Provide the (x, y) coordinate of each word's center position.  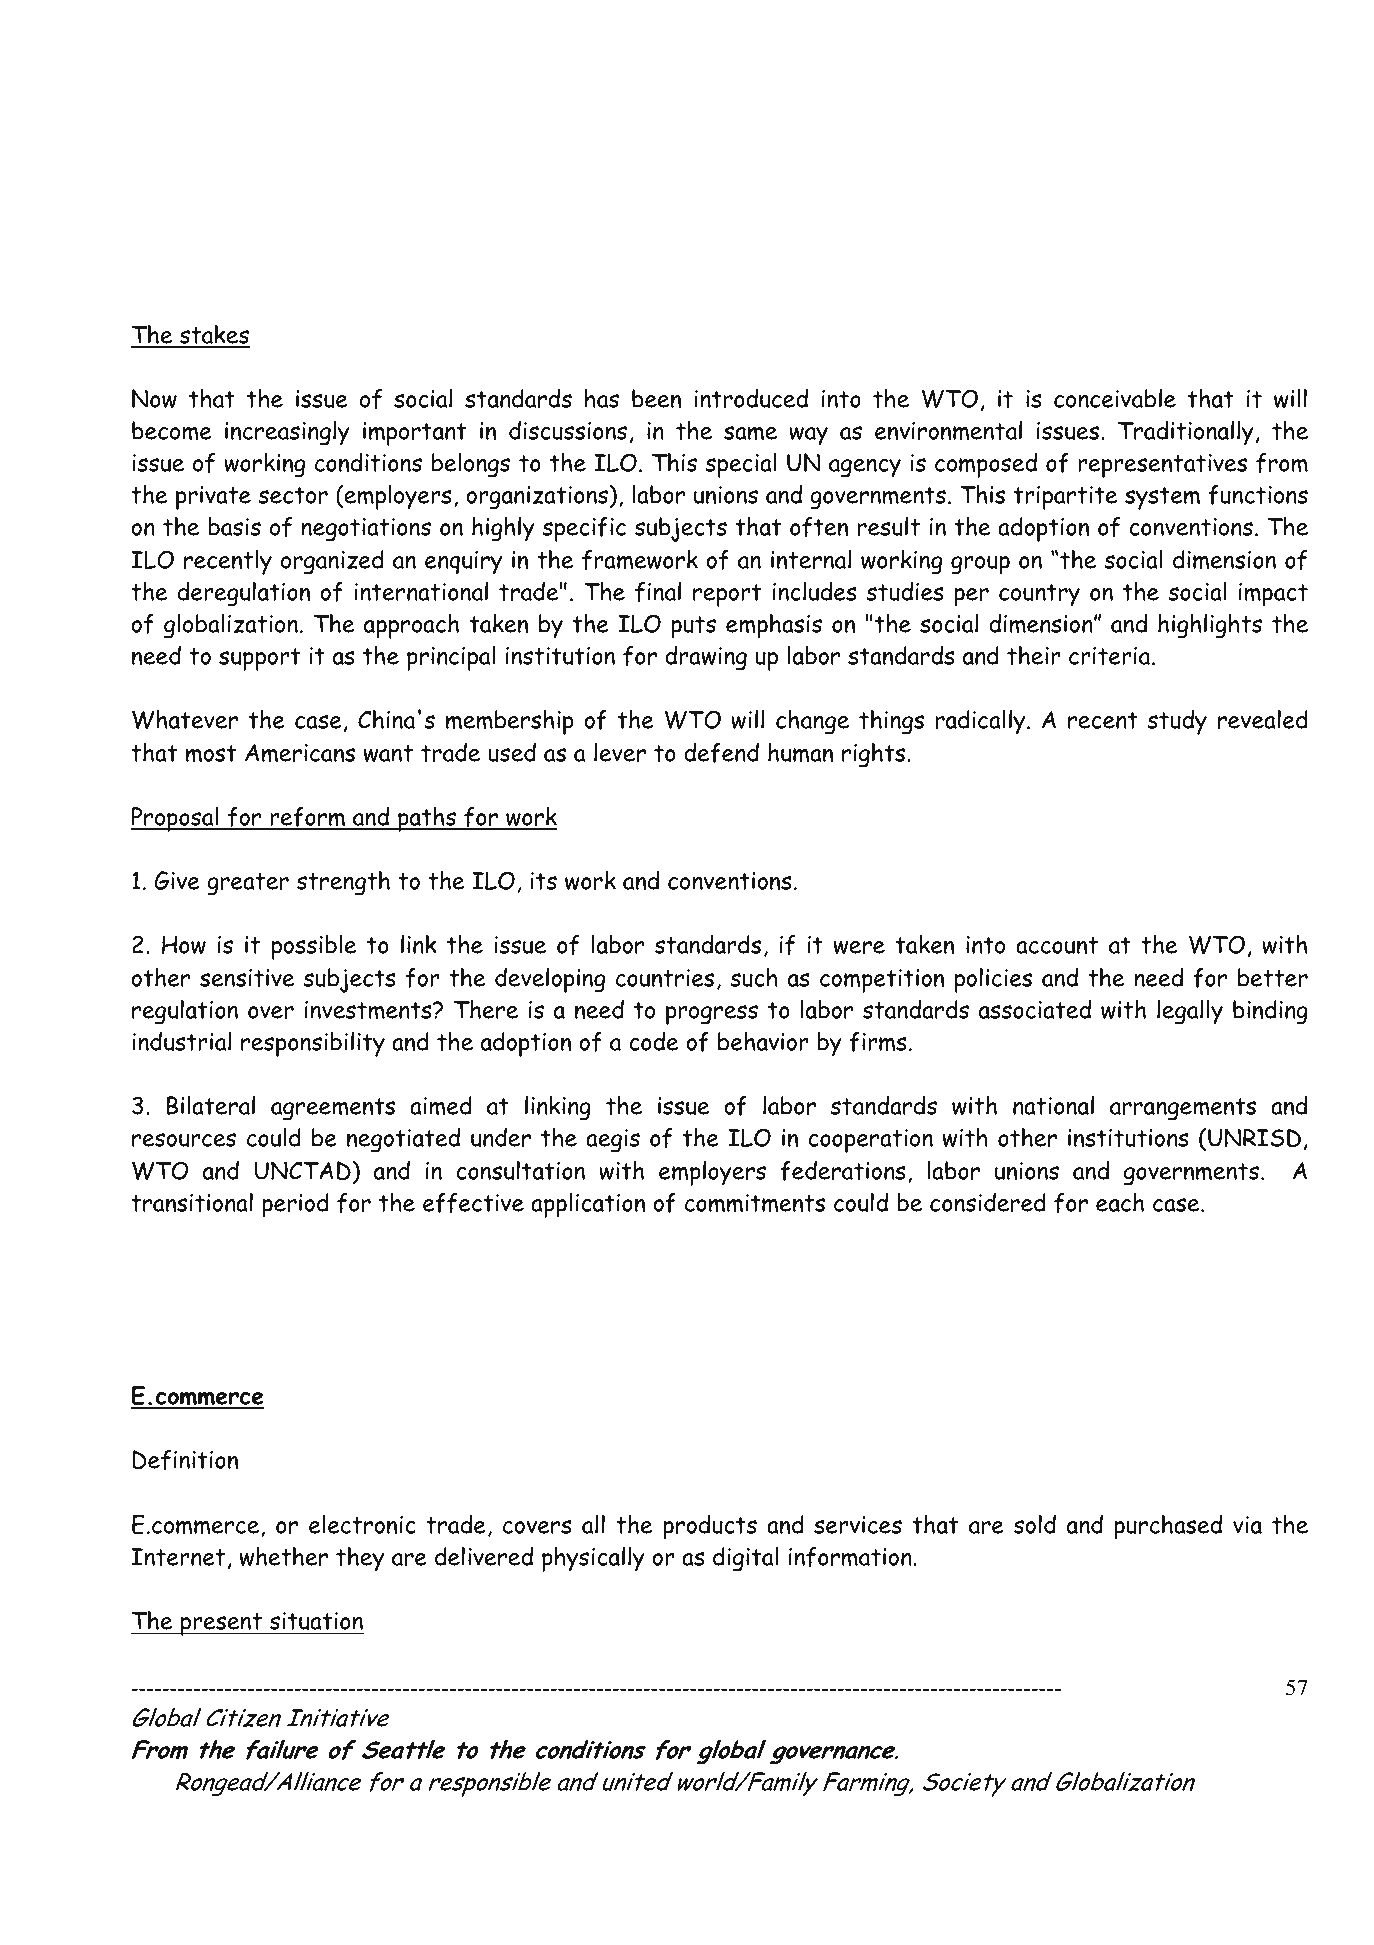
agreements (333, 1109)
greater (248, 884)
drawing (706, 658)
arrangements (1183, 1109)
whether (284, 1556)
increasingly (287, 433)
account (1057, 945)
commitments (755, 1203)
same (750, 433)
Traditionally (1186, 433)
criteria (1111, 656)
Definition (185, 1460)
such (754, 977)
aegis (613, 1141)
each (1120, 1202)
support (259, 659)
